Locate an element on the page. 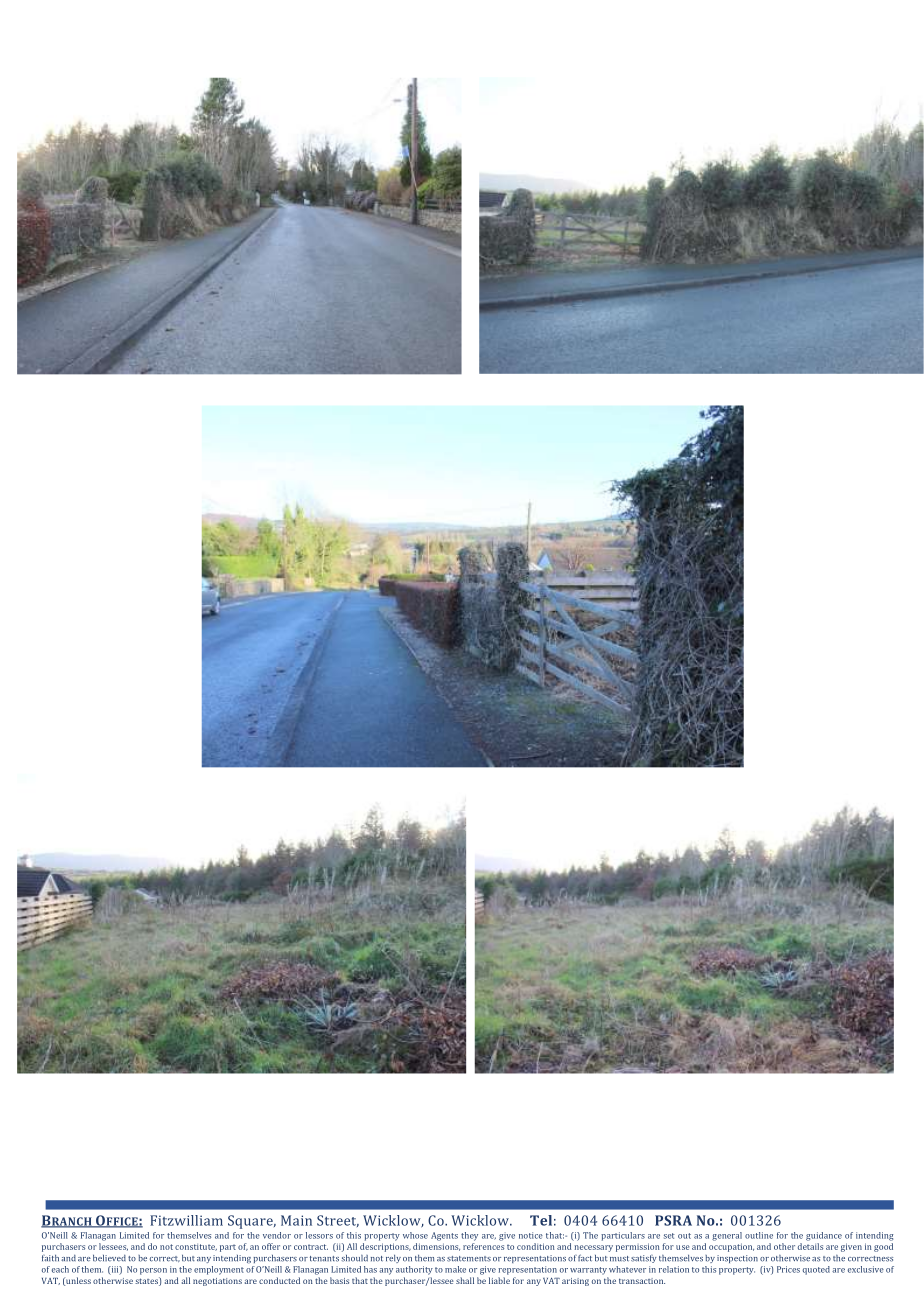  Street is located at coordinates (338, 1221).
